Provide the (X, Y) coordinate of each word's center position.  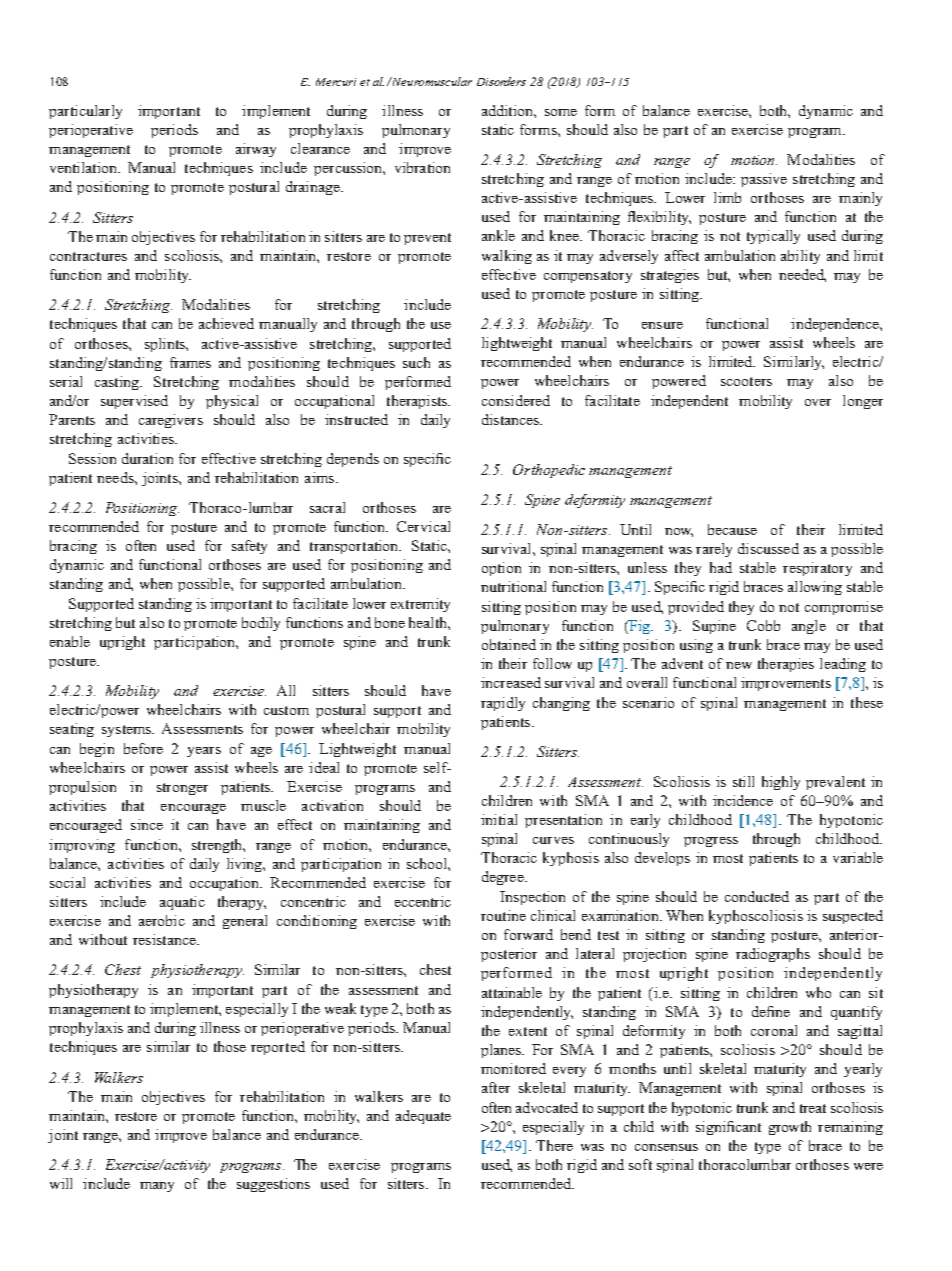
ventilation (85, 167)
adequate (423, 1117)
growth (790, 1128)
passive (764, 180)
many (157, 1187)
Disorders (501, 81)
